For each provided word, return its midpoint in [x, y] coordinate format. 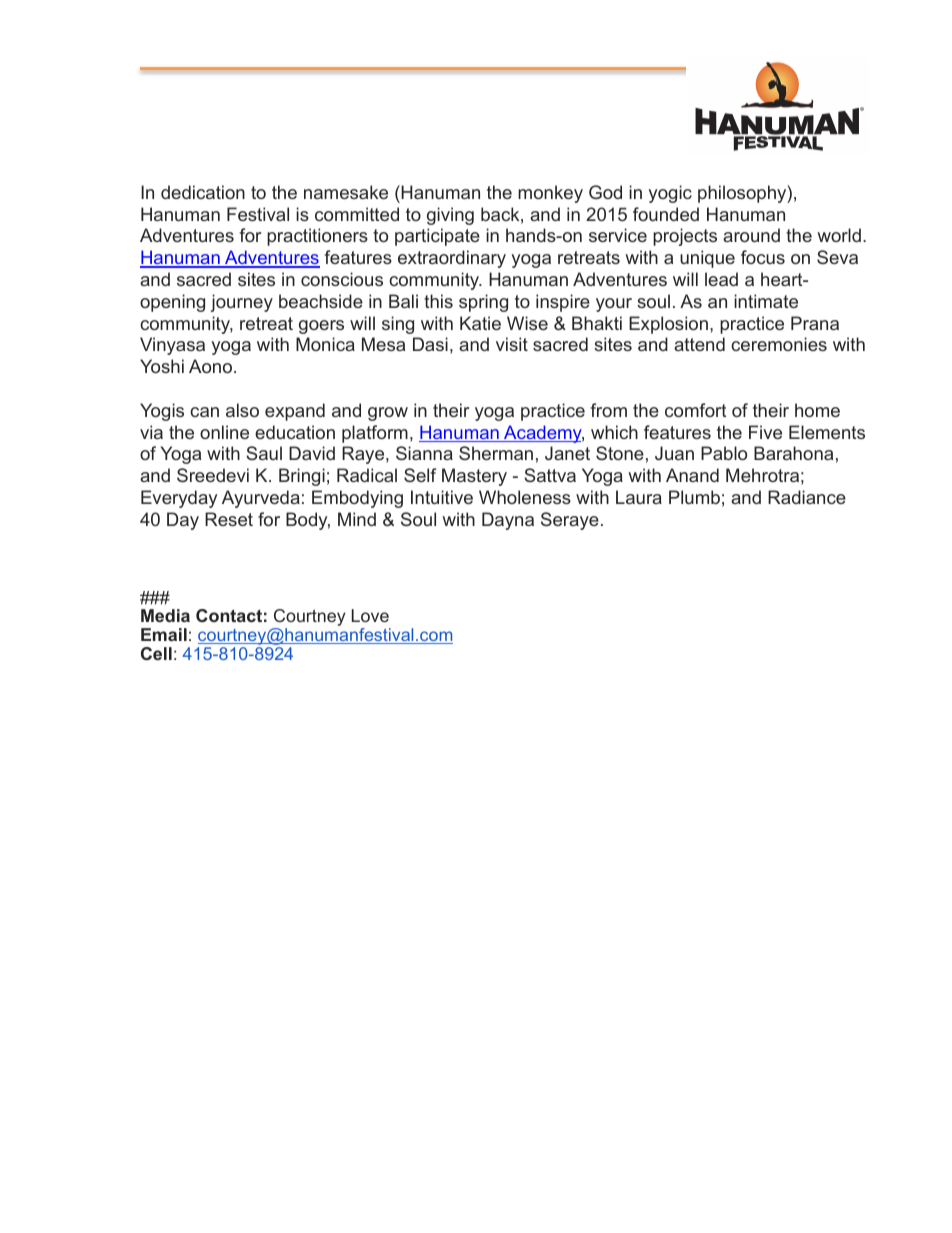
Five [765, 432]
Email [164, 634]
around [751, 235]
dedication [203, 192]
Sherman [496, 453]
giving [450, 216]
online [224, 432]
